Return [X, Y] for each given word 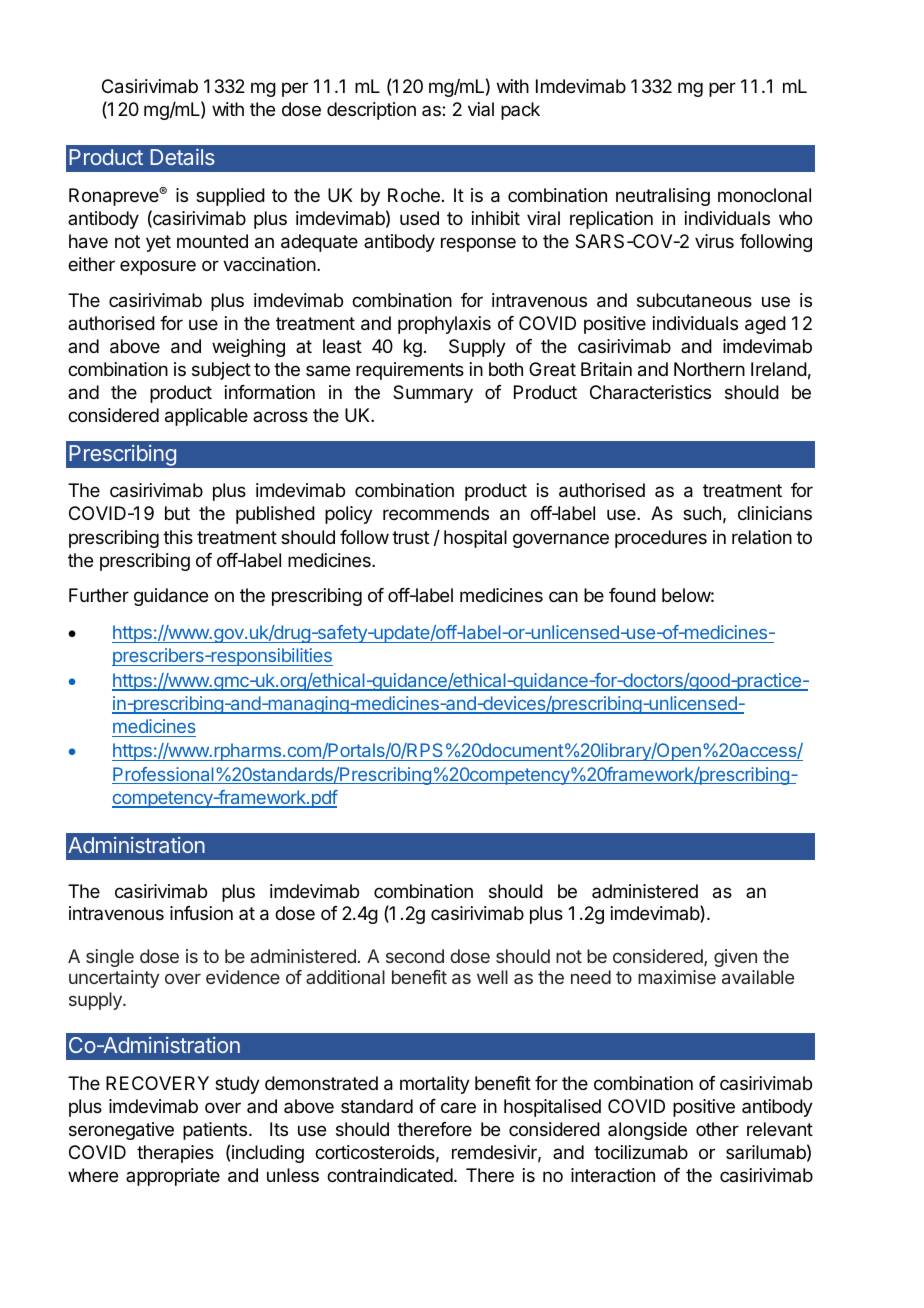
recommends [436, 513]
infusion [201, 913]
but [177, 513]
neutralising [663, 197]
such [702, 513]
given [735, 958]
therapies [175, 1154]
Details [182, 157]
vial [481, 109]
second [415, 956]
